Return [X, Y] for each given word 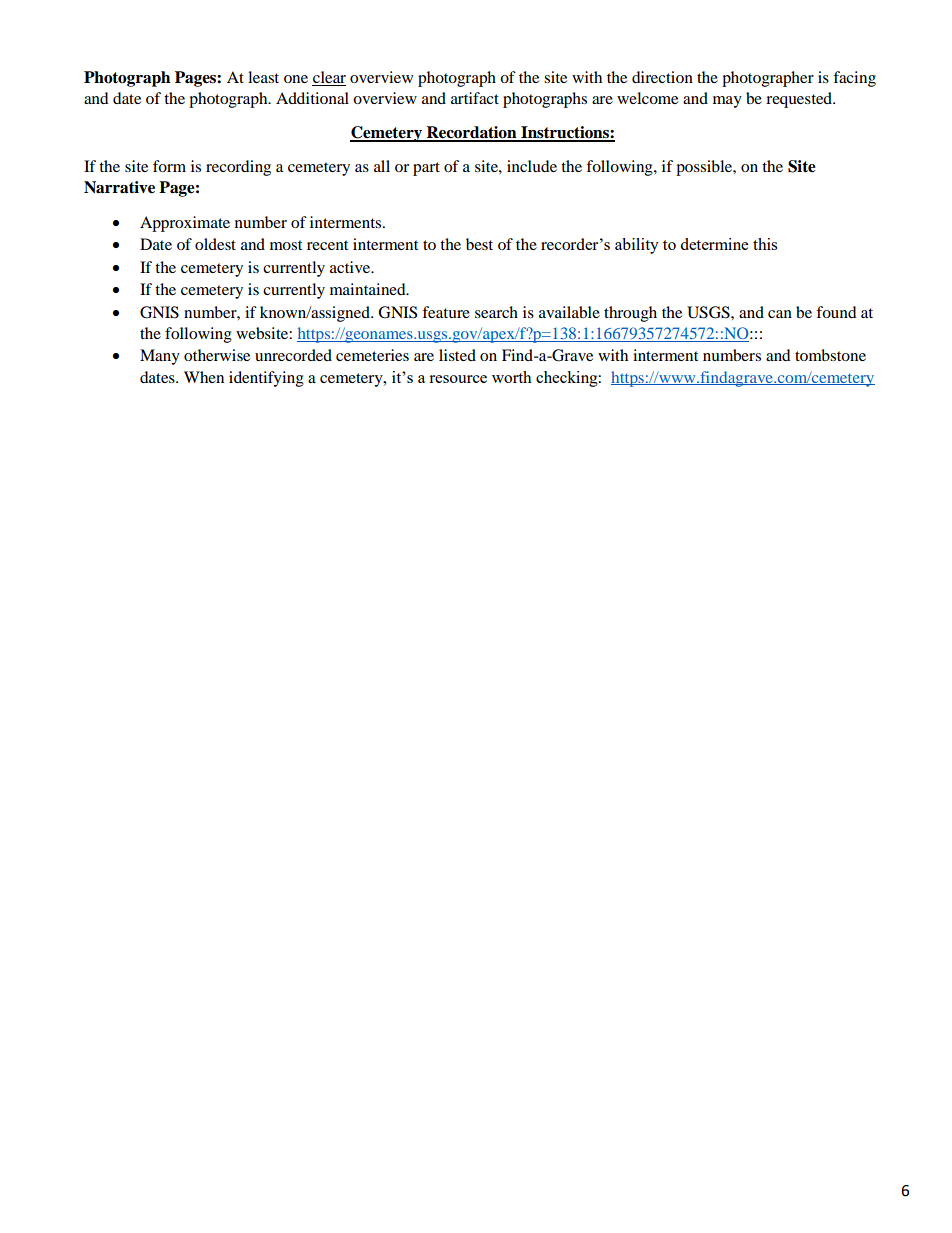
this [765, 244]
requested [800, 100]
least [263, 77]
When [204, 377]
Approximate [185, 224]
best [479, 244]
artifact [475, 98]
